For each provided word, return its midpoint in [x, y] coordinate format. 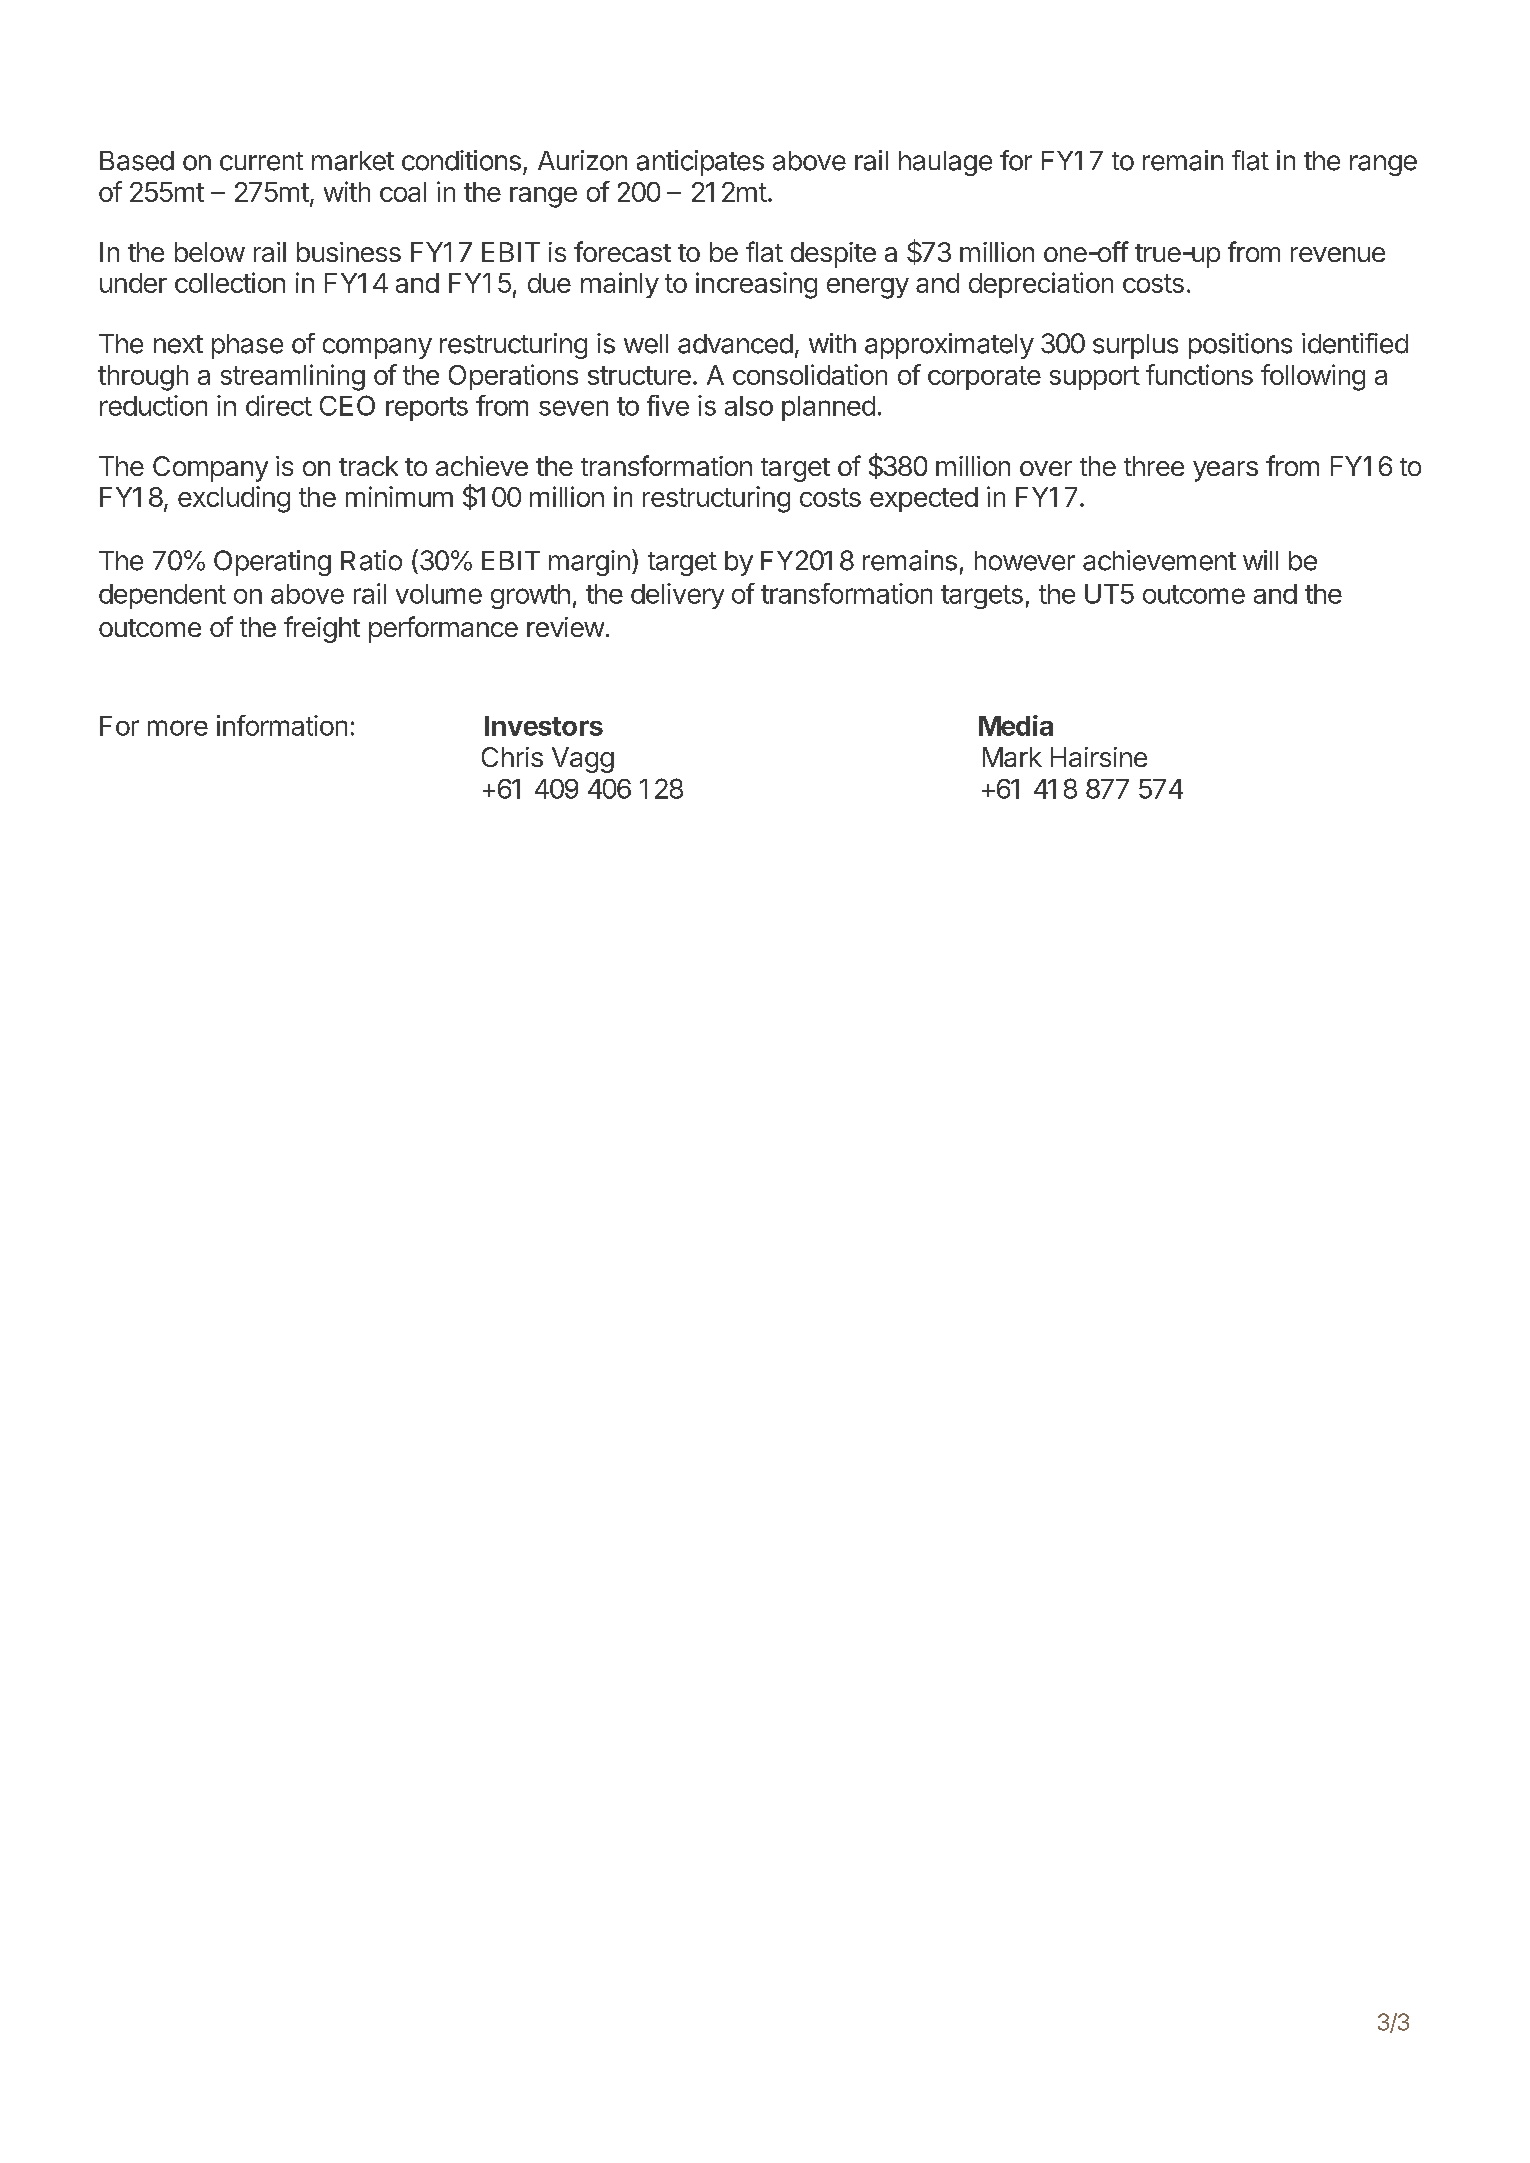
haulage [945, 163]
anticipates [700, 163]
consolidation [810, 374]
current [261, 161]
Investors [544, 726]
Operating [272, 563]
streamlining [293, 377]
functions [1199, 374]
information [282, 725]
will [1260, 560]
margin [589, 563]
